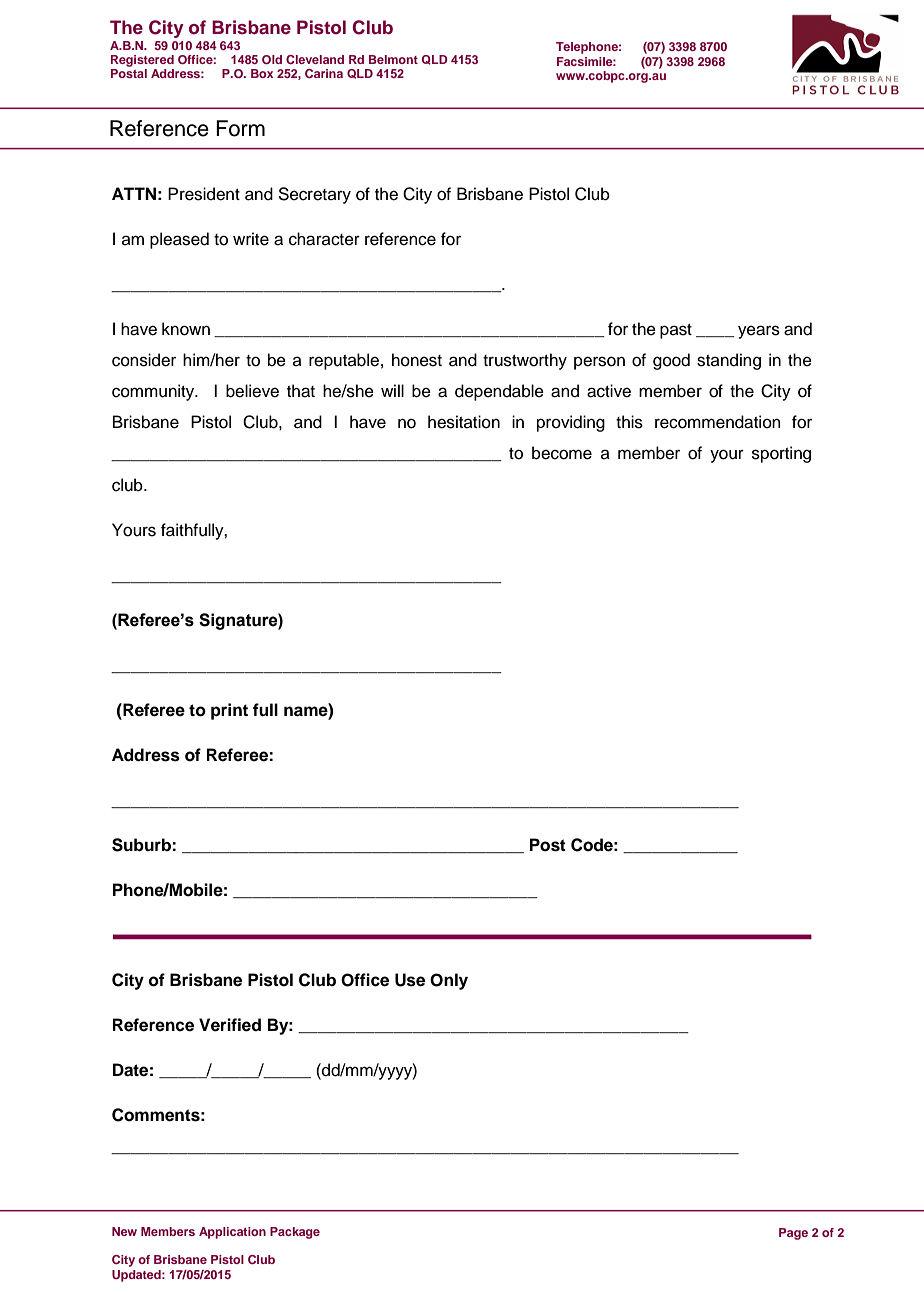  I want to click on Form, so click(240, 128).
